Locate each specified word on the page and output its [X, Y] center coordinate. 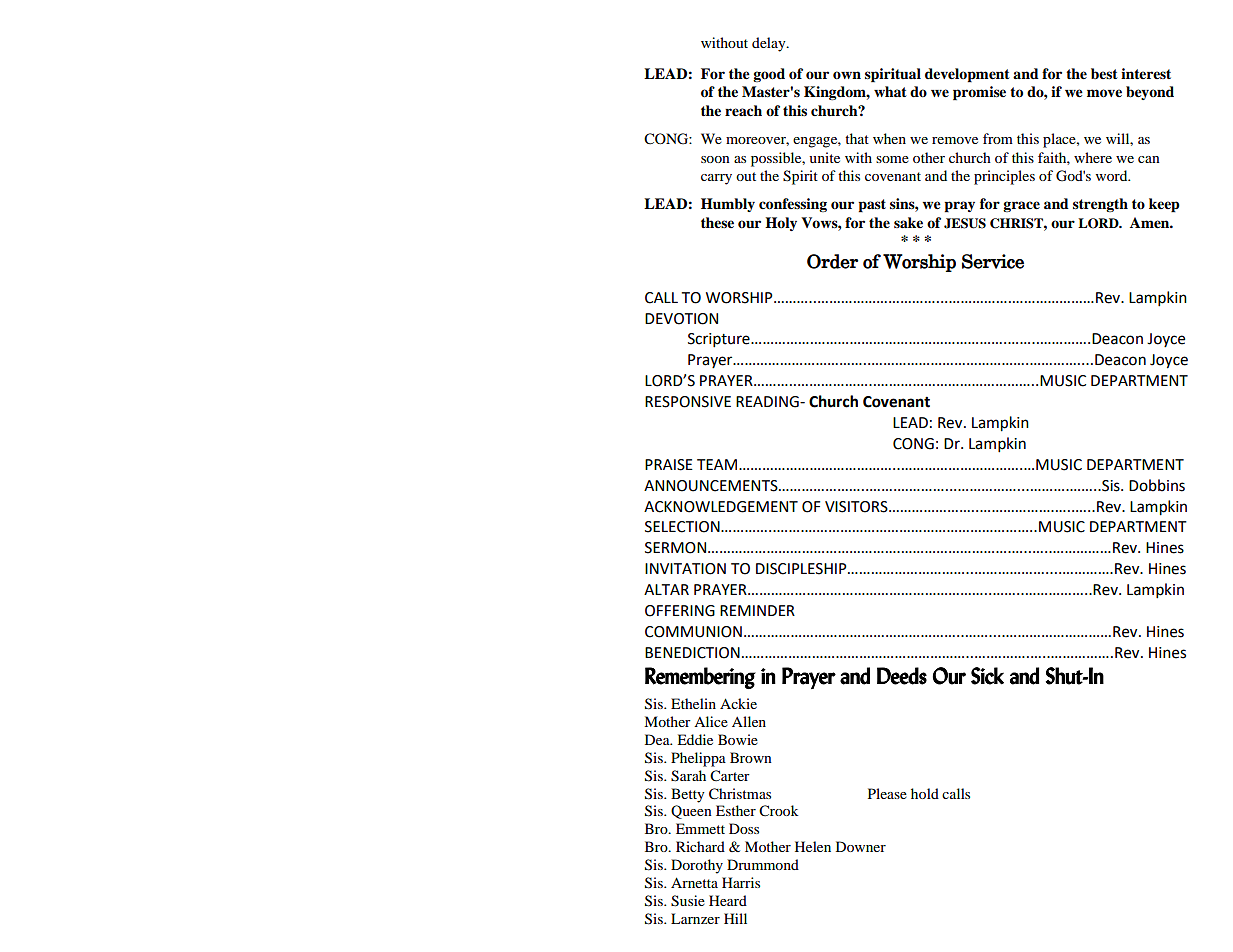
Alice [711, 721]
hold [925, 793]
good [769, 75]
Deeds [902, 676]
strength [1100, 205]
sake [908, 222]
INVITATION [685, 569]
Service [993, 261]
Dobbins [1157, 485]
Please [887, 793]
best [1104, 73]
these [717, 222]
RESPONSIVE [688, 402]
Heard [728, 900]
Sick [987, 676]
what [890, 91]
